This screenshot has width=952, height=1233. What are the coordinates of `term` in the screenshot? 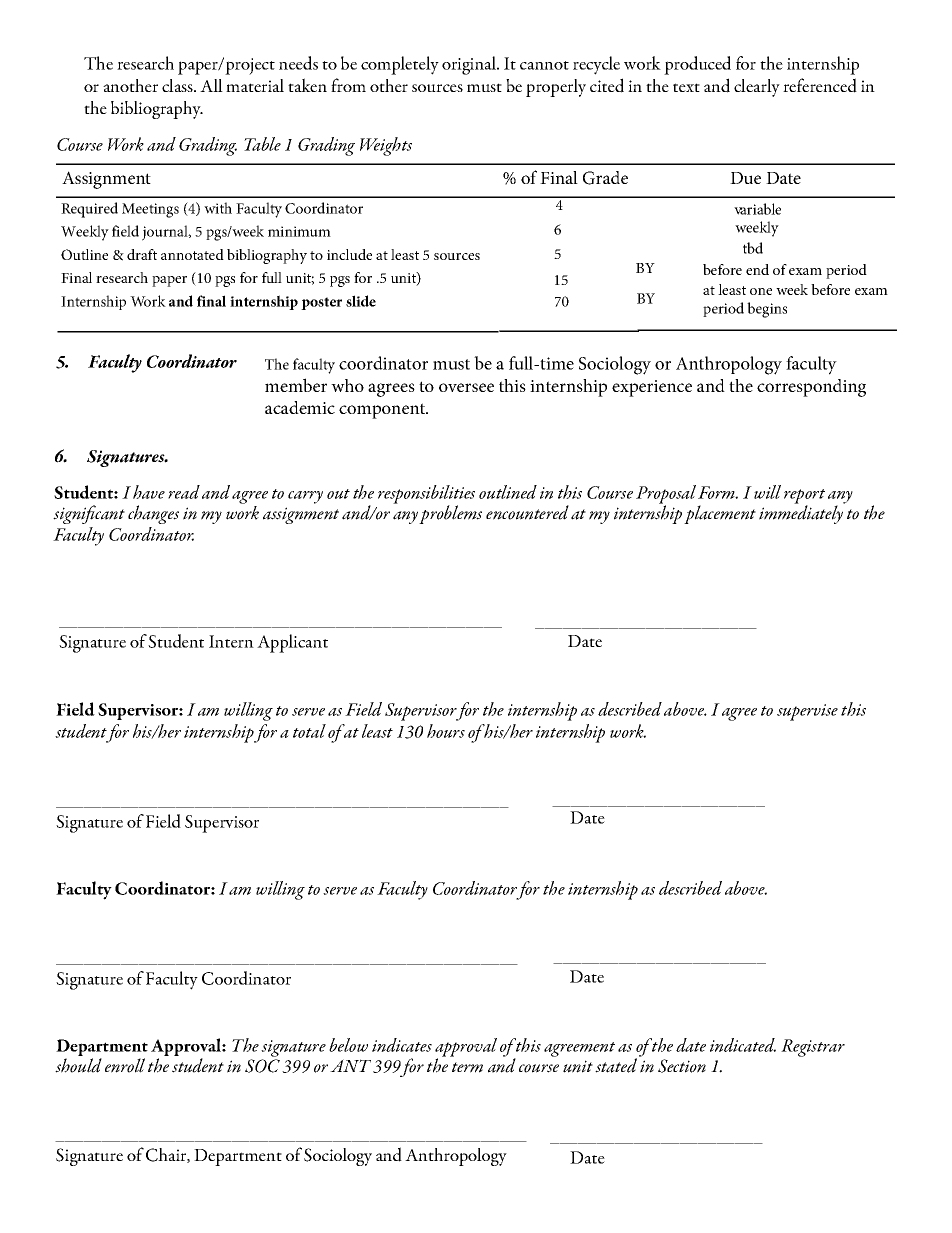 It's located at (467, 1067).
